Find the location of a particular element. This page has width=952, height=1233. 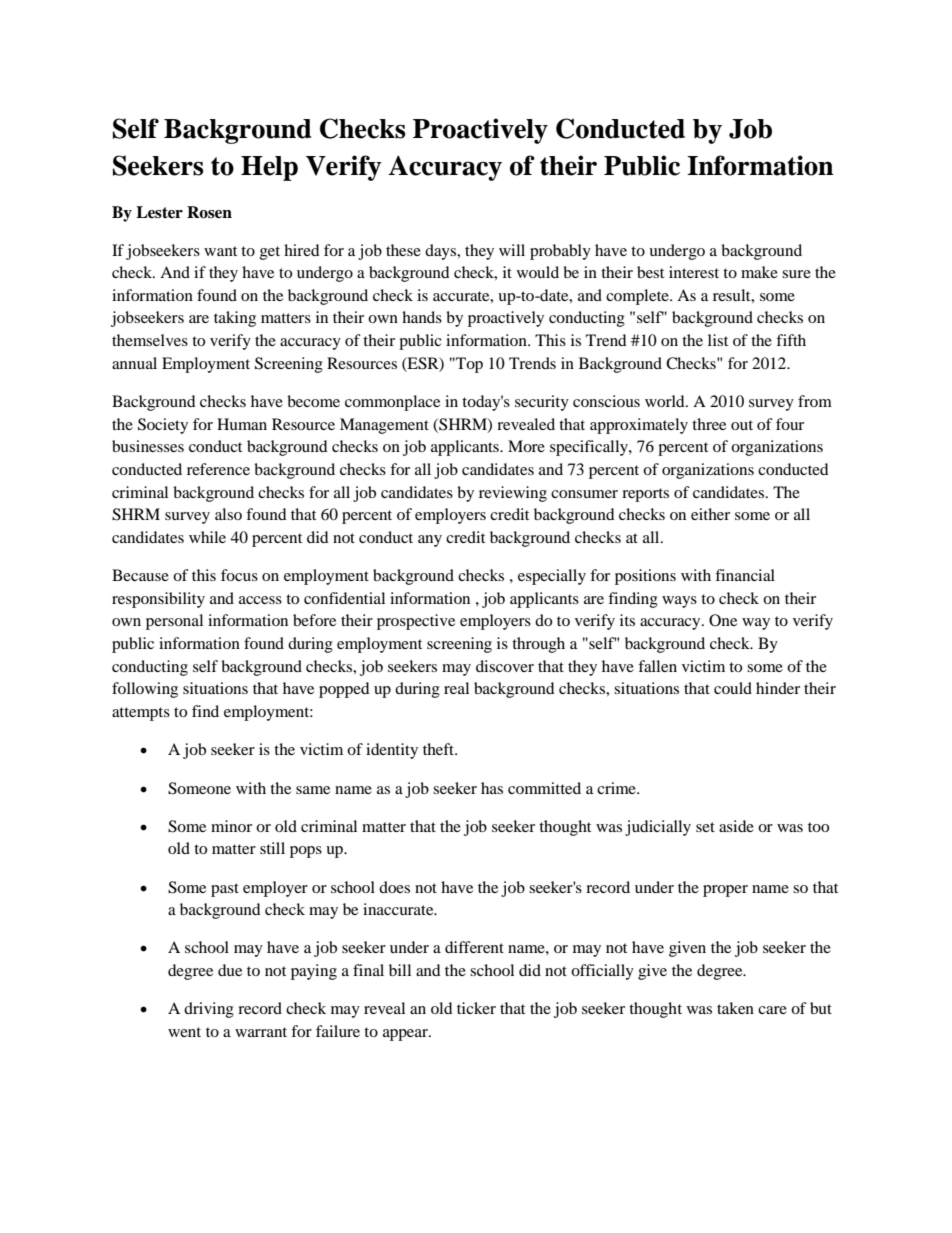

will is located at coordinates (512, 250).
